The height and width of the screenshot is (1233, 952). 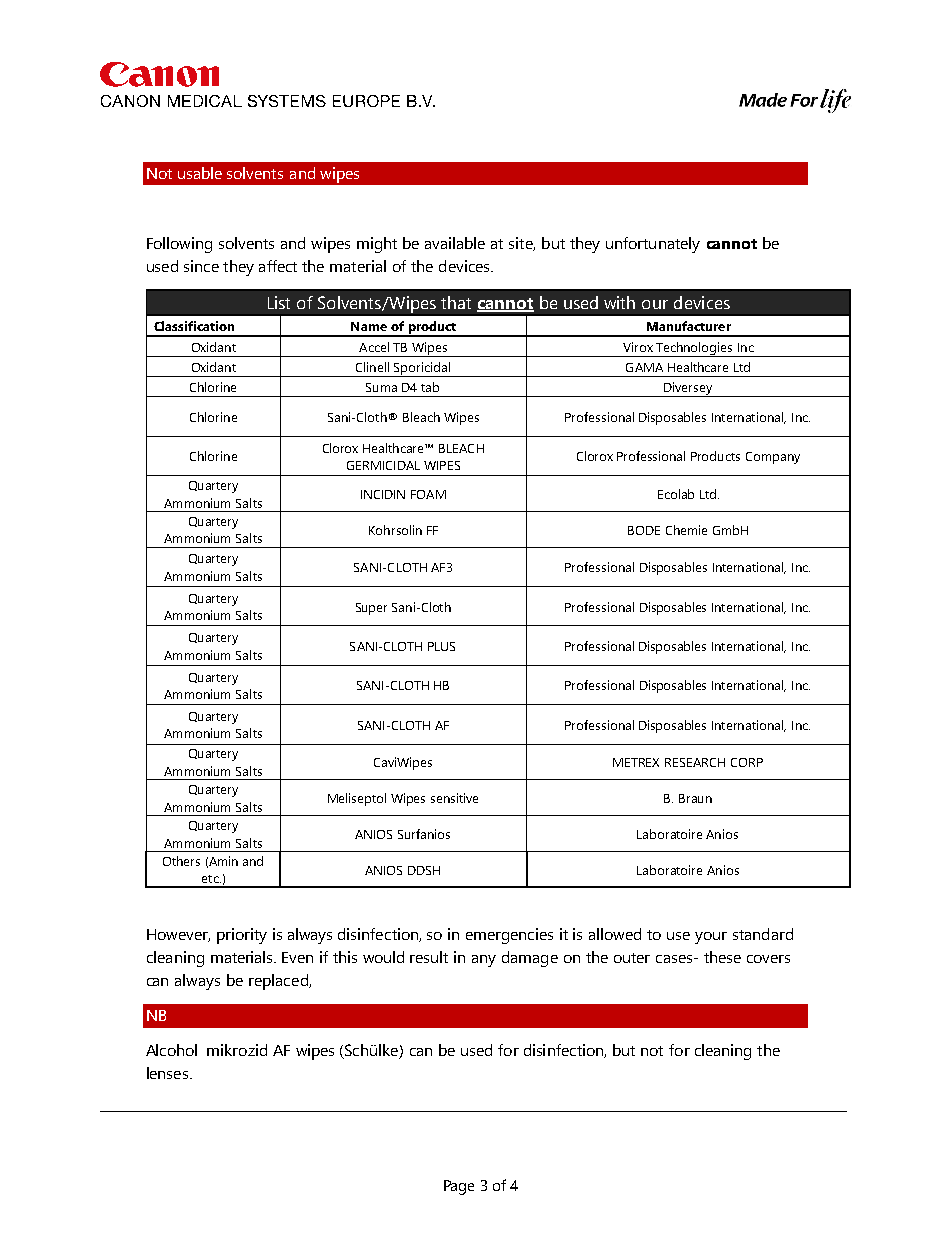 What do you see at coordinates (653, 245) in the screenshot?
I see `unfortunately` at bounding box center [653, 245].
